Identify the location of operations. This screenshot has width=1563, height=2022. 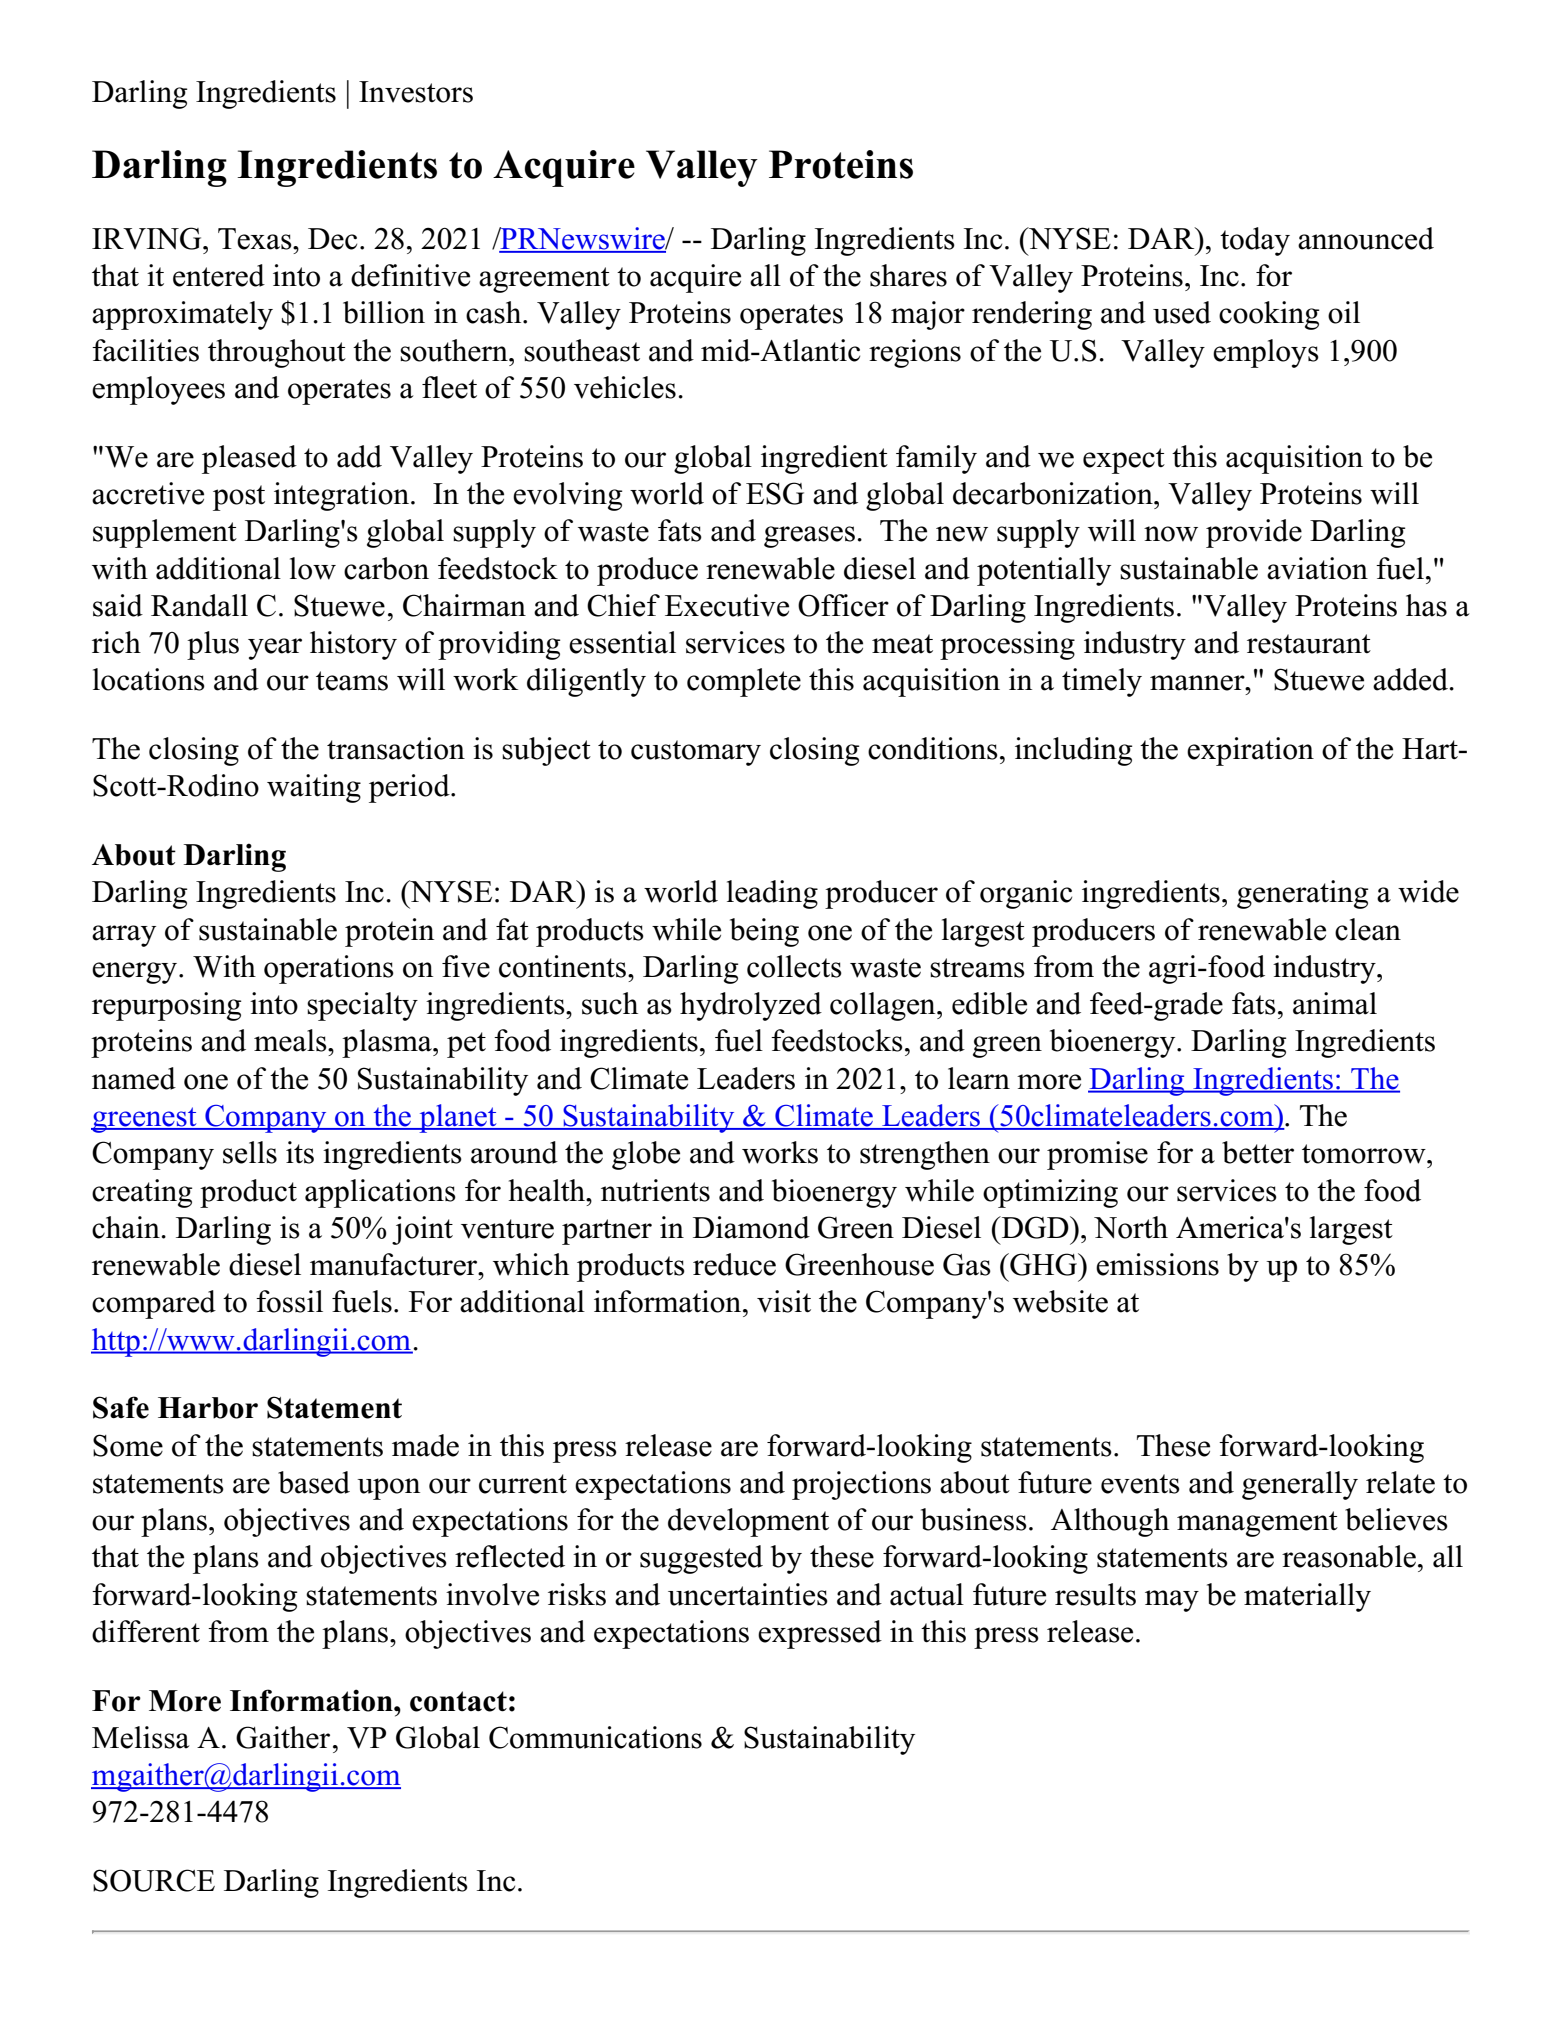
(329, 969).
